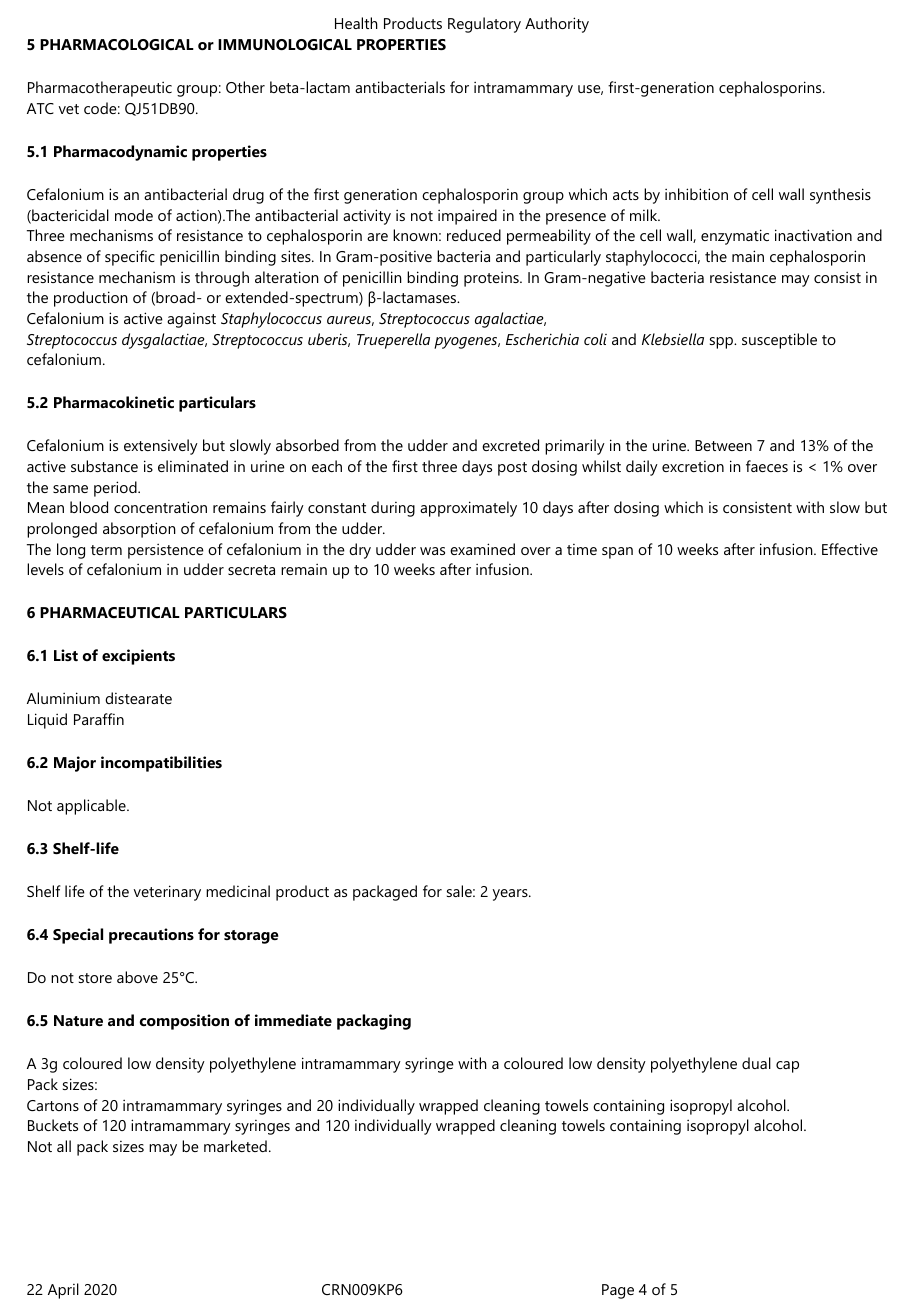 This screenshot has height=1308, width=924. Describe the element at coordinates (696, 194) in the screenshot. I see `inhibition` at that location.
